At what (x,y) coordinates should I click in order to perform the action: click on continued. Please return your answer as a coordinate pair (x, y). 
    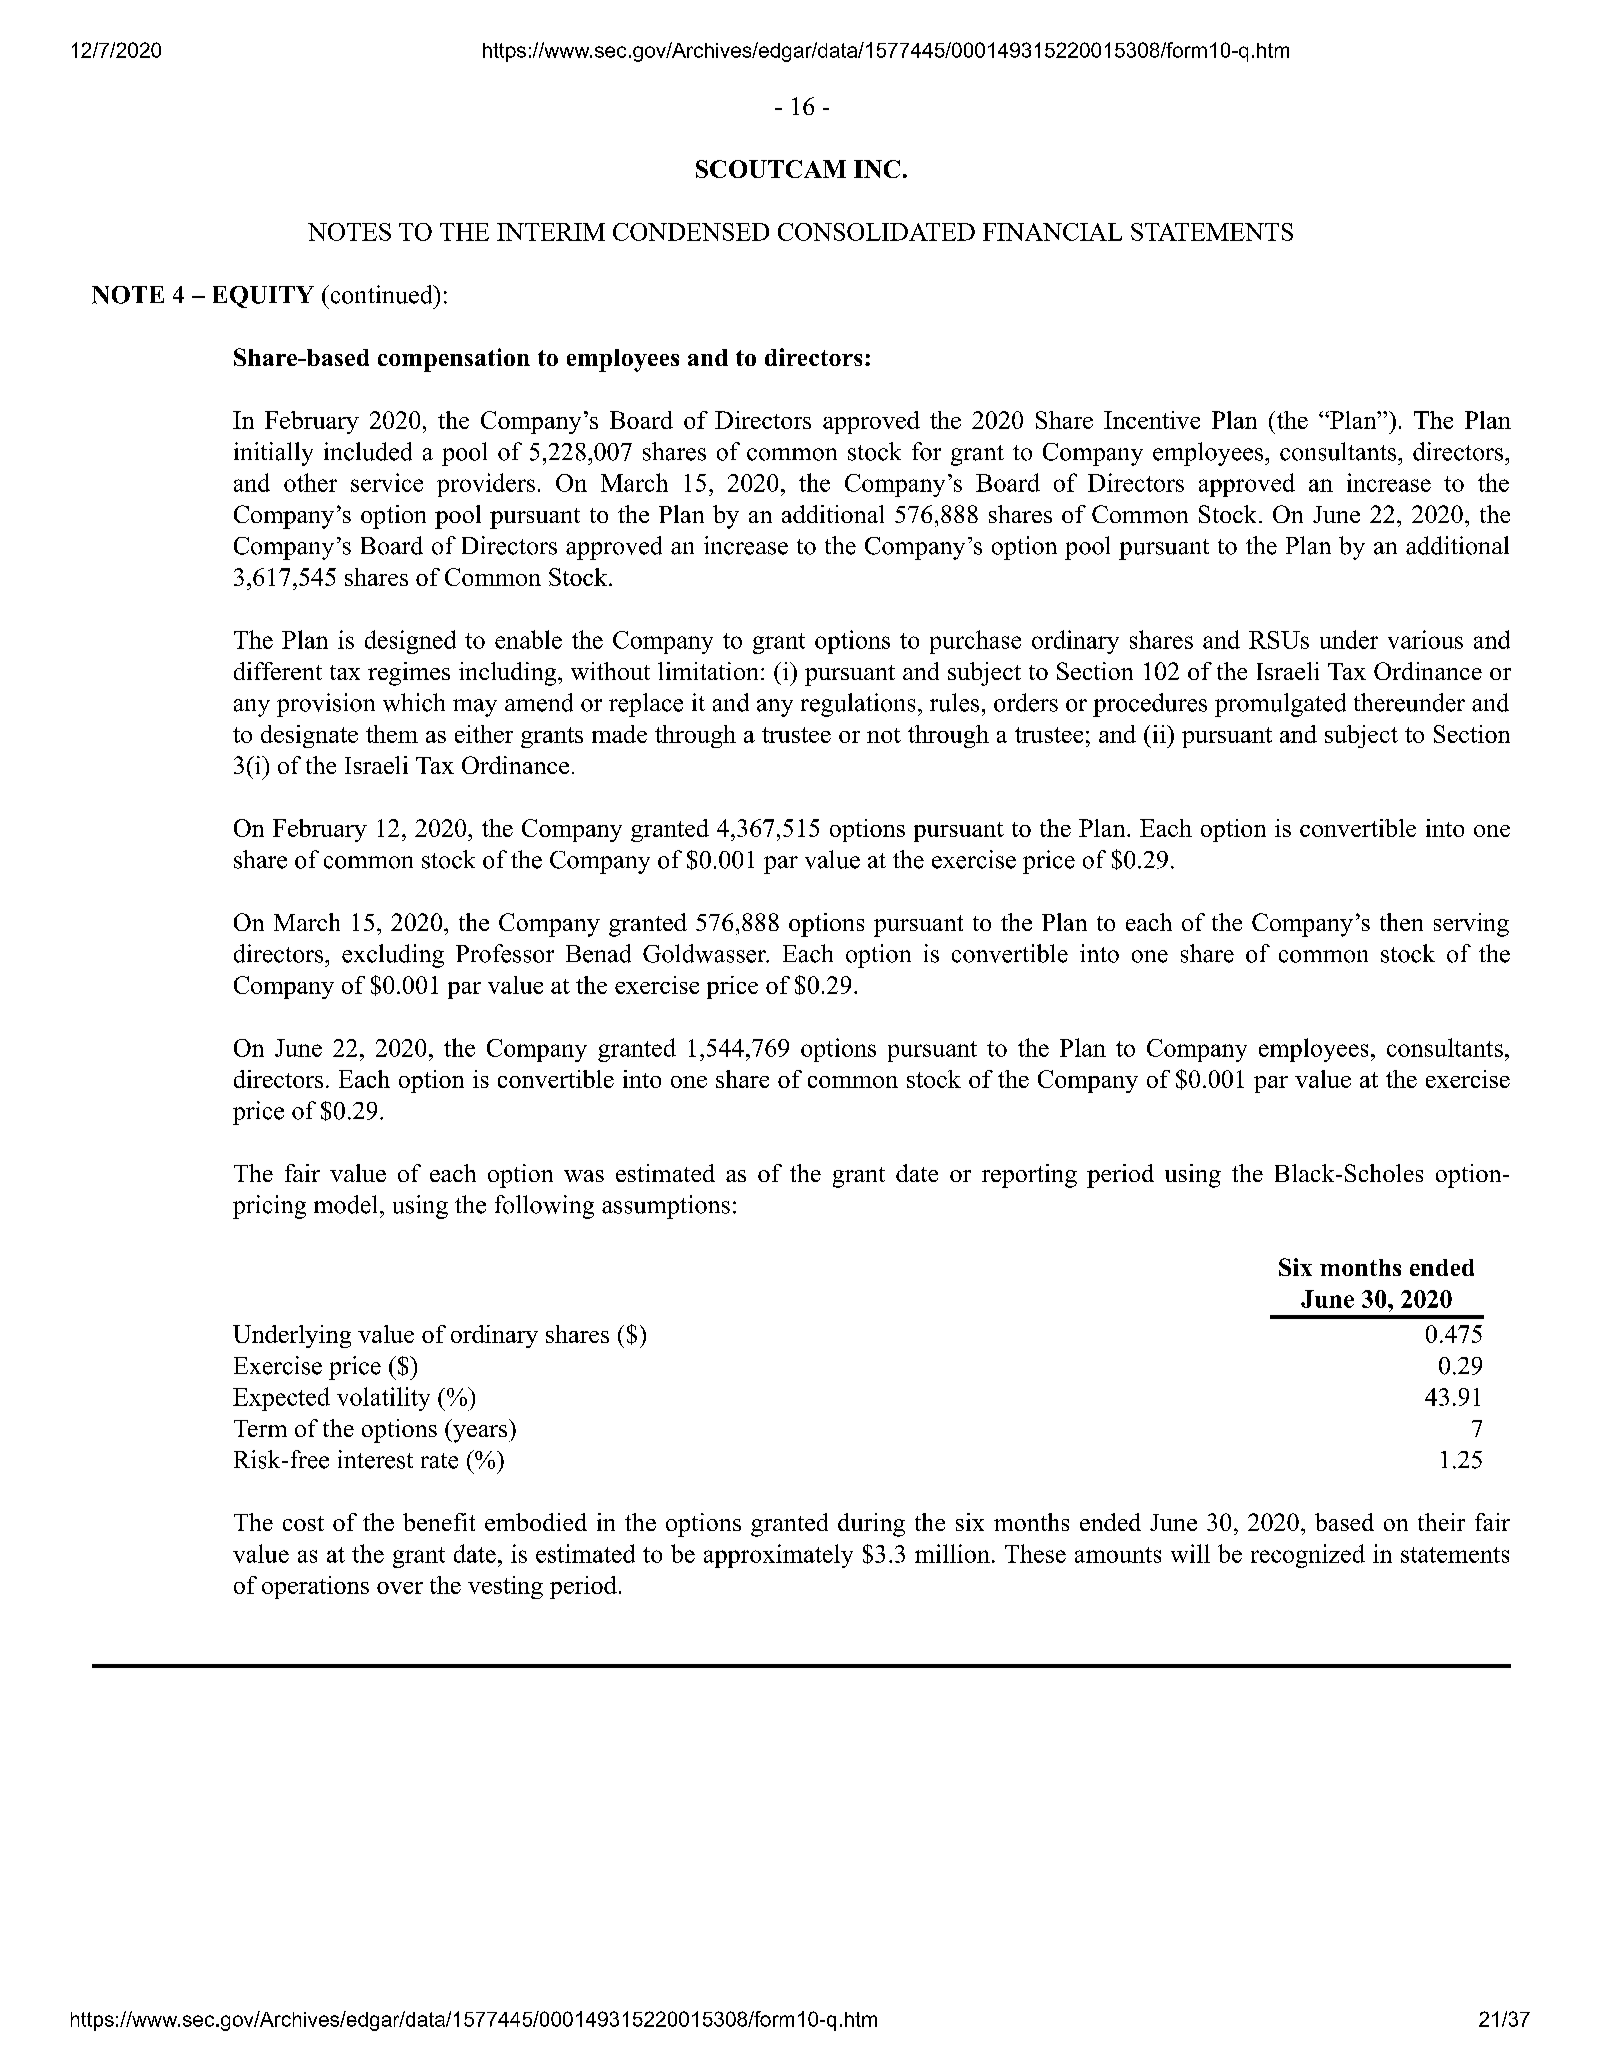
    Looking at the image, I should click on (381, 294).
